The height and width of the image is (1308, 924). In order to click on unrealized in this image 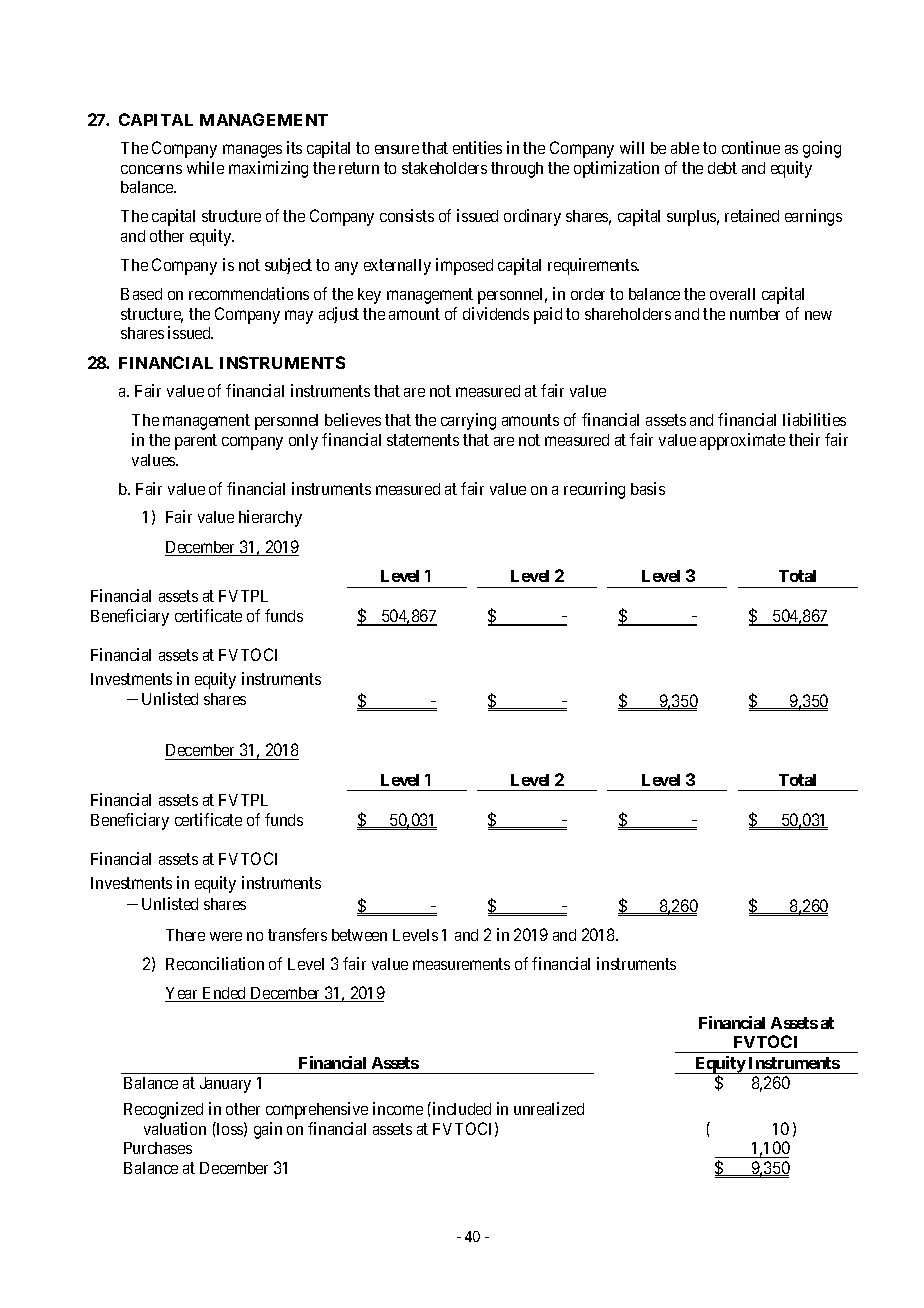, I will do `click(549, 1108)`.
